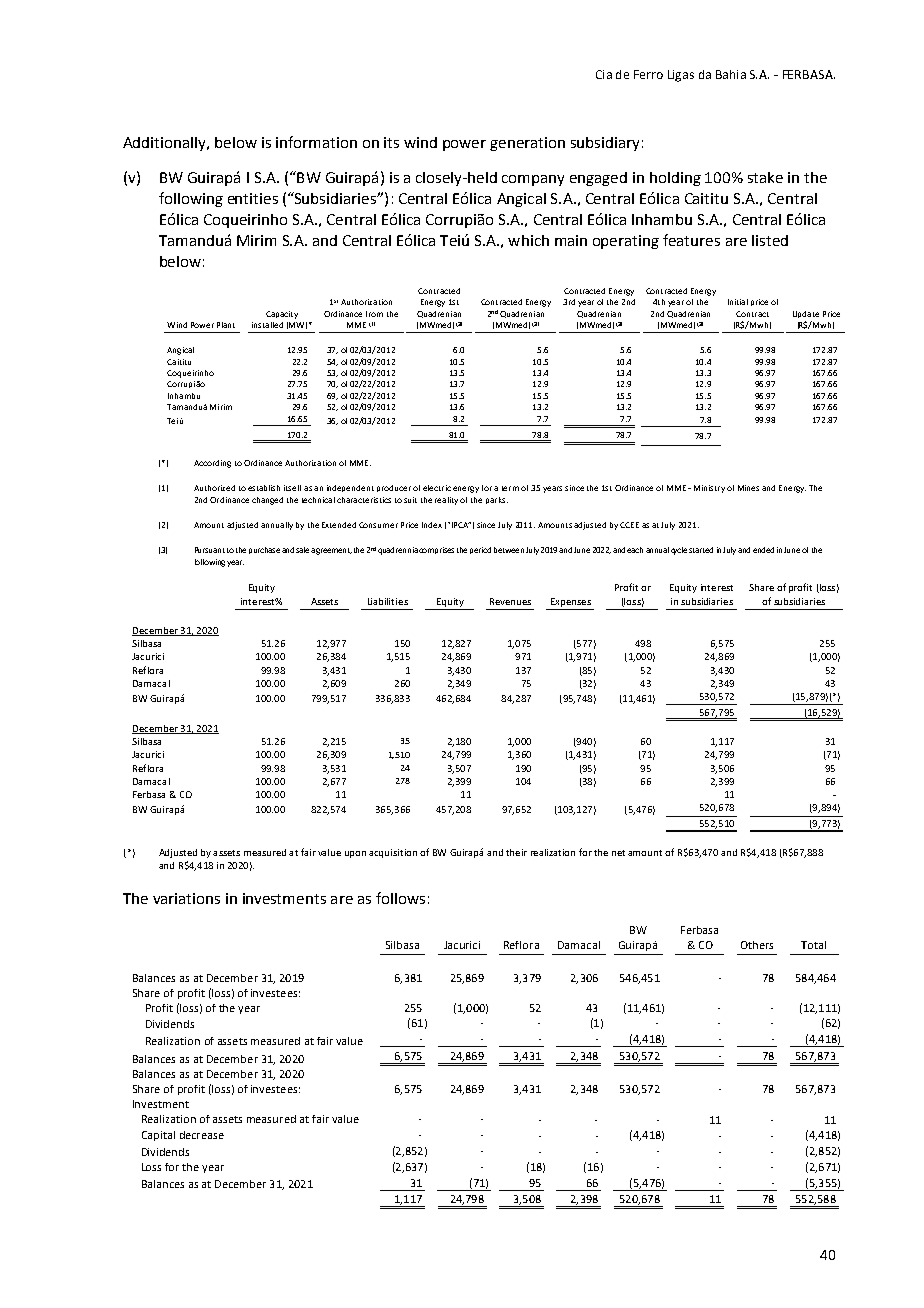 The width and height of the document is (924, 1308). Describe the element at coordinates (757, 945) in the document. I see `Others` at that location.
